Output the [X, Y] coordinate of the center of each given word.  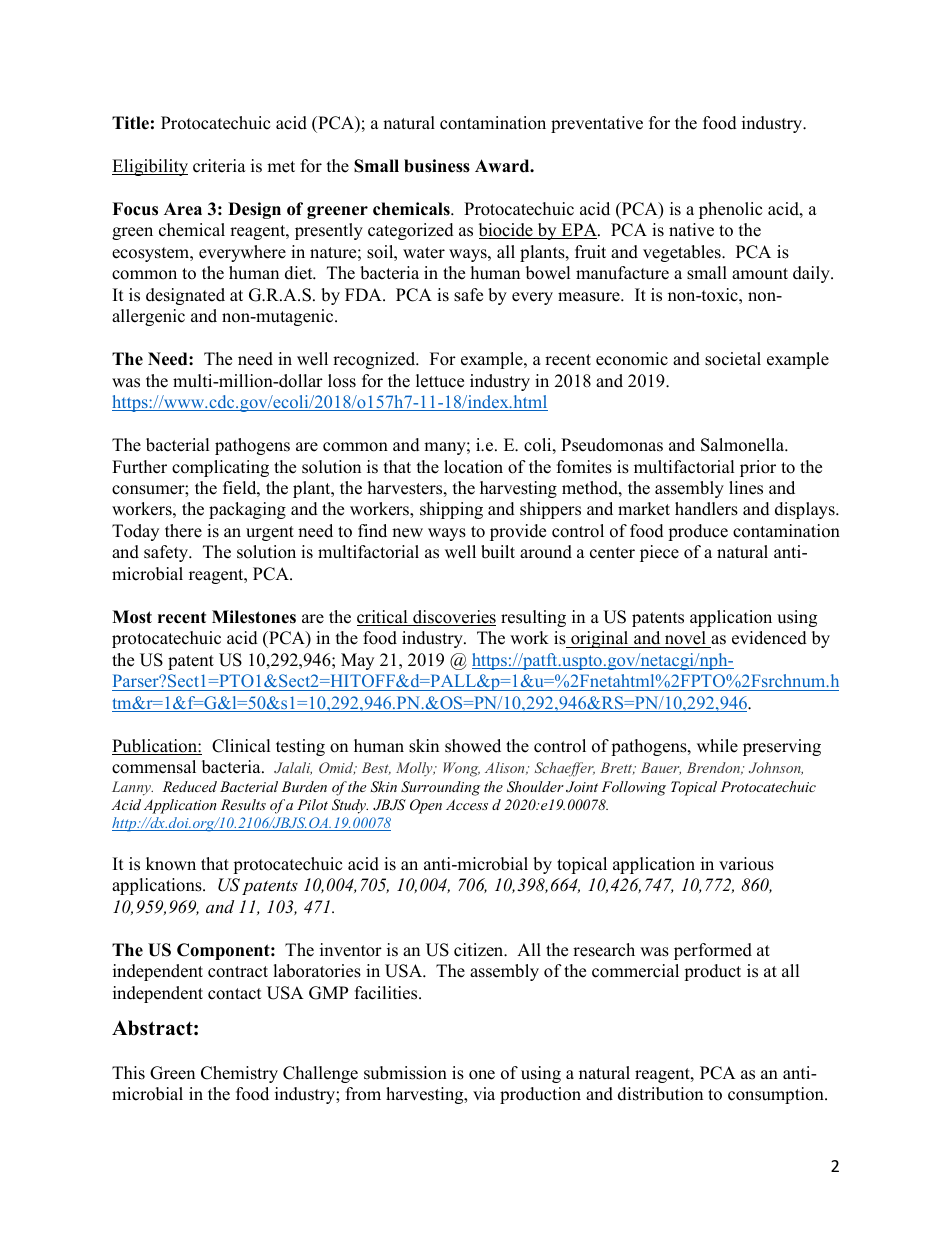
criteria [219, 166]
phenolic [730, 210]
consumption [777, 1095]
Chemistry [239, 1074]
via [484, 1093]
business [437, 166]
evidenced [769, 638]
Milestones [254, 617]
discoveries [453, 618]
